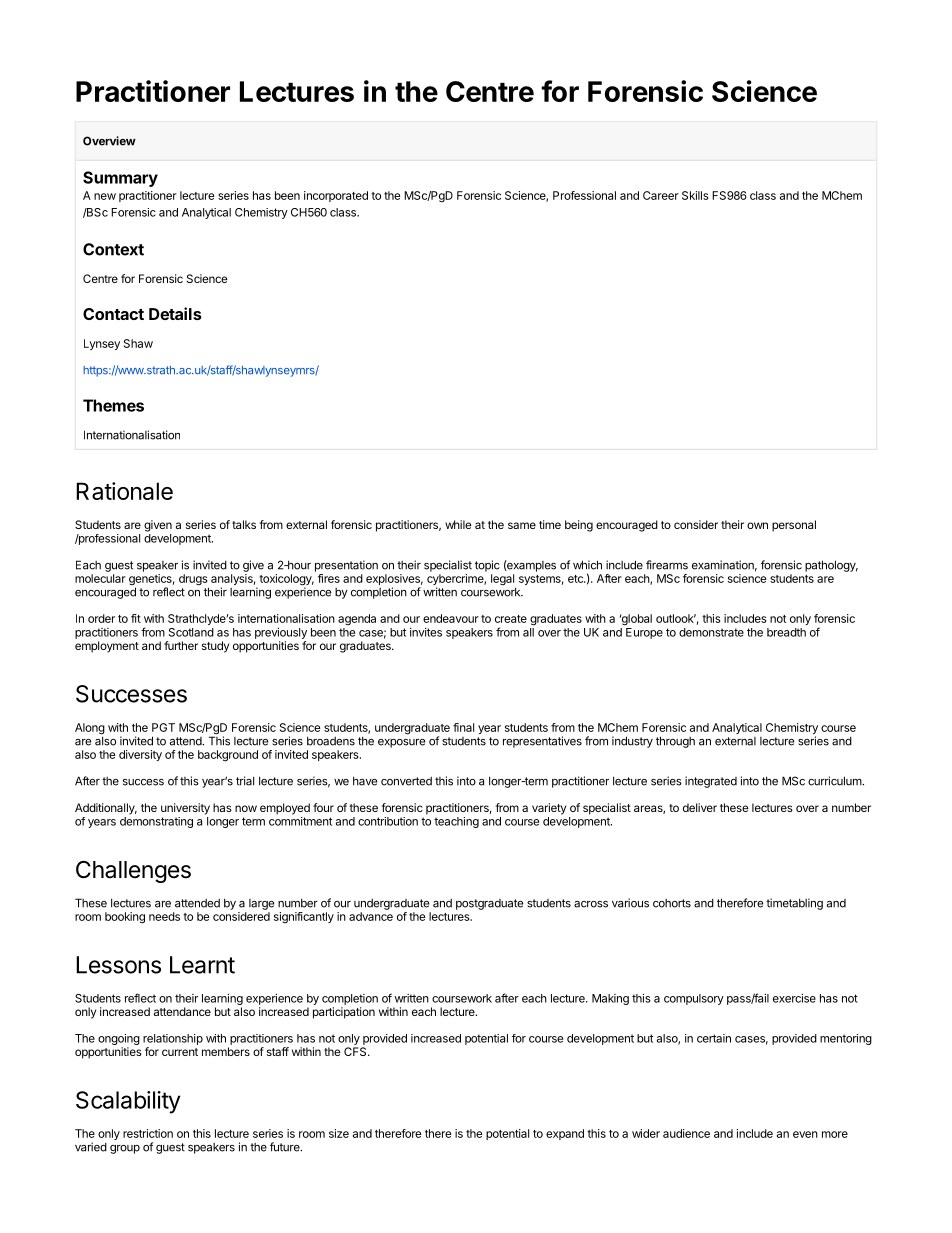 Image resolution: width=952 pixels, height=1233 pixels. I want to click on further, so click(181, 645).
